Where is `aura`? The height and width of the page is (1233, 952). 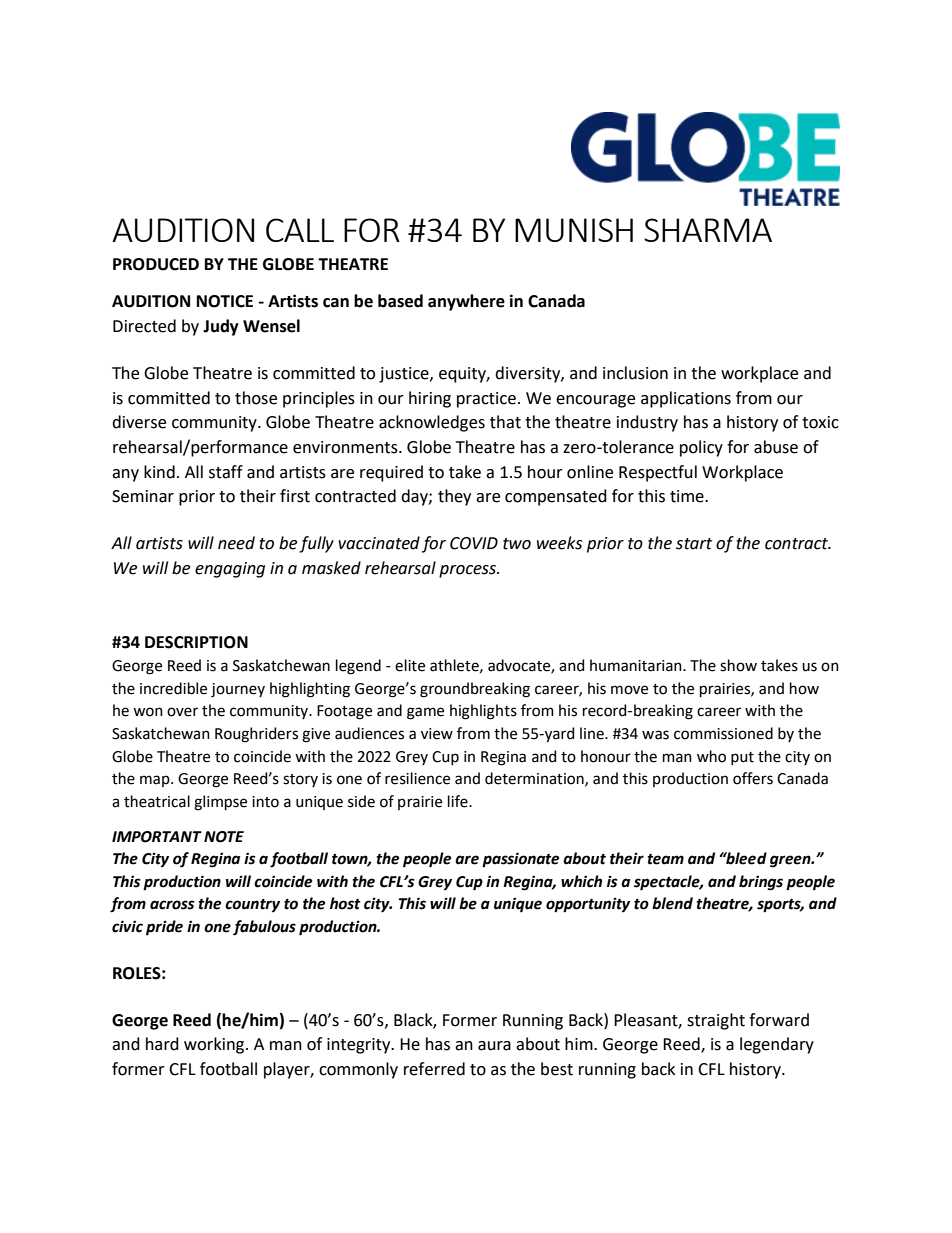
aura is located at coordinates (494, 1046).
